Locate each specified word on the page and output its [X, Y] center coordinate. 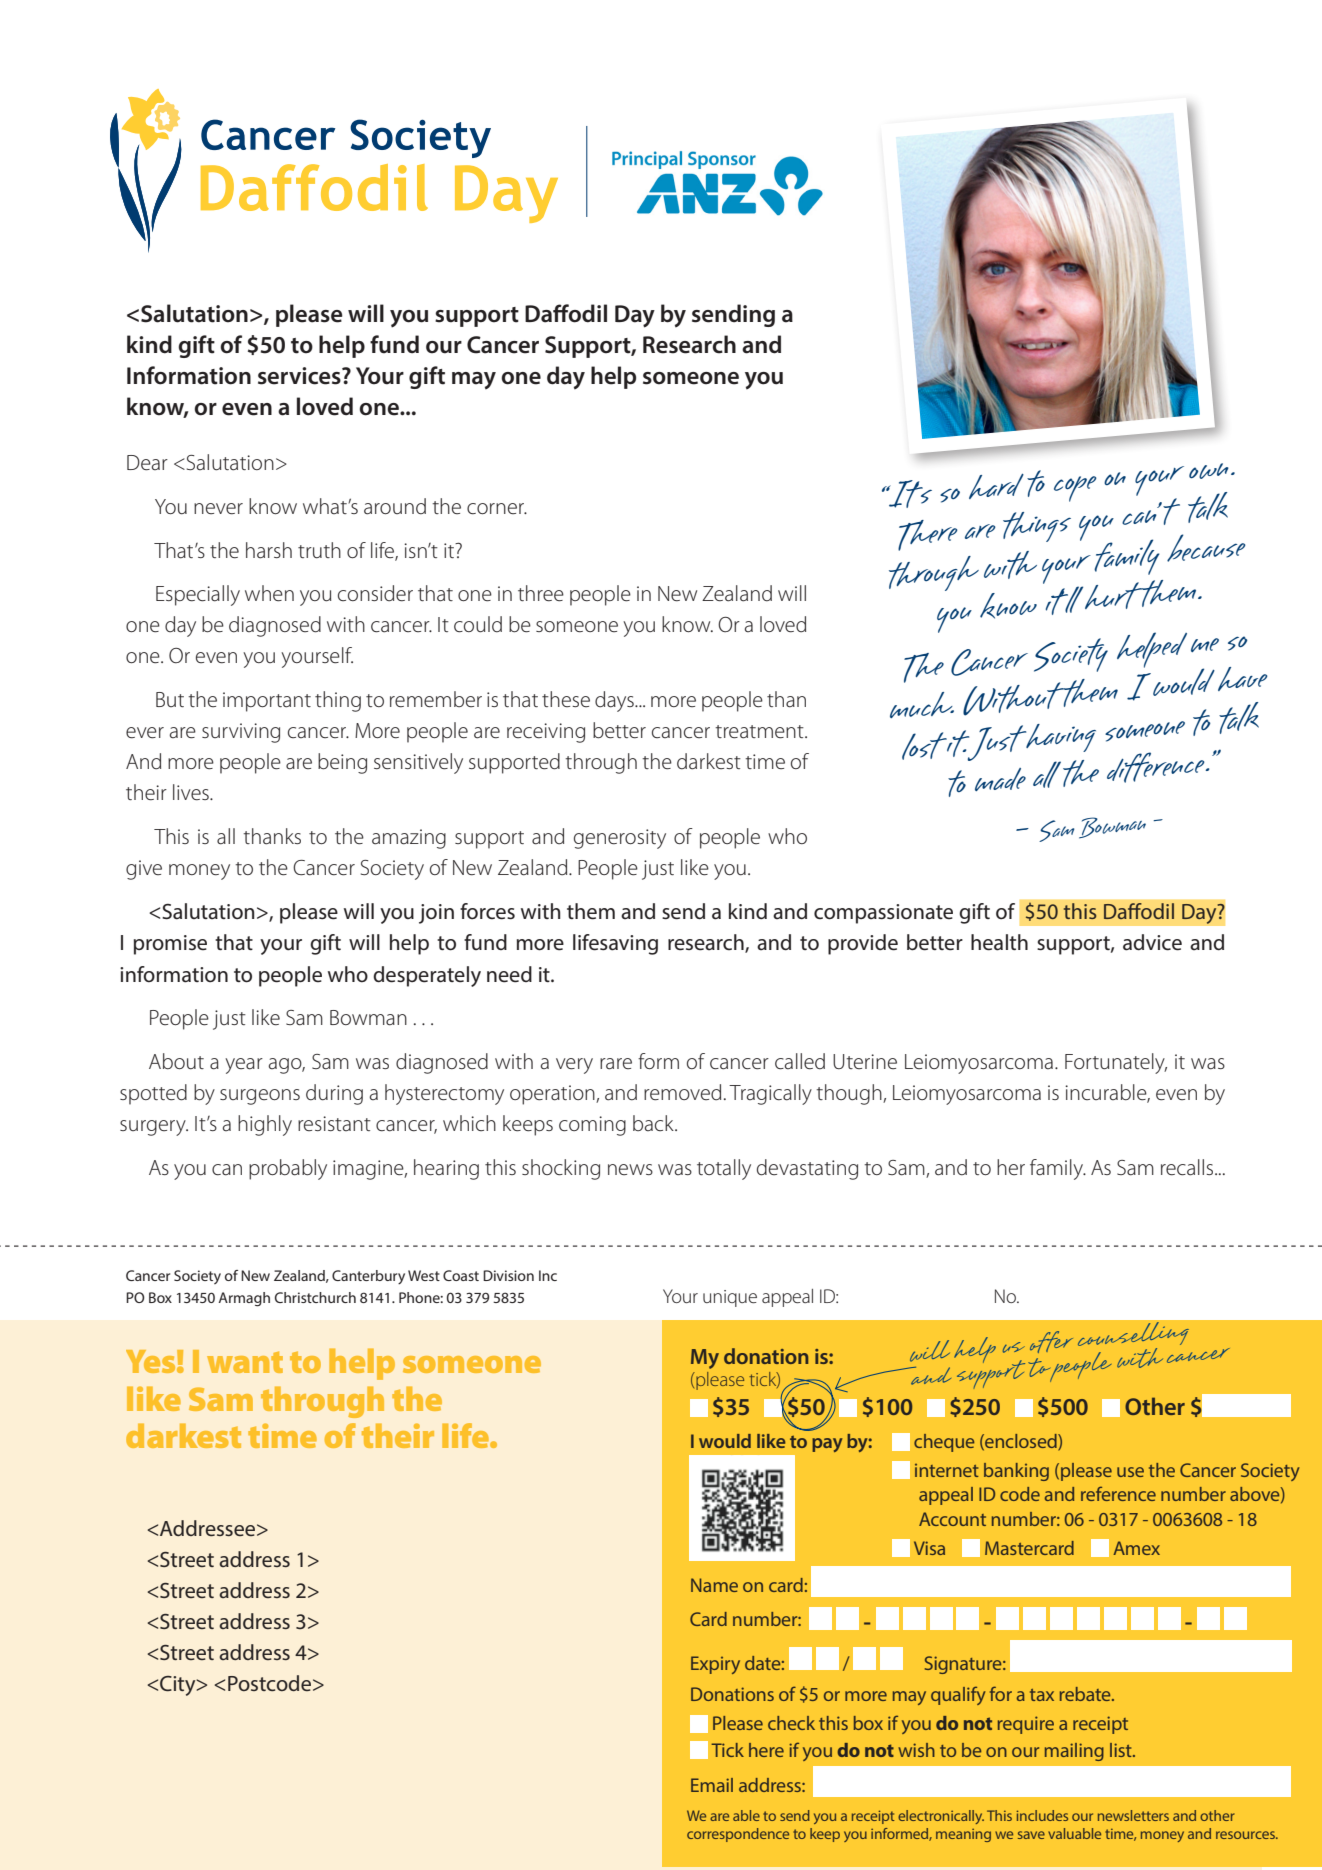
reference [1118, 1493]
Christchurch [315, 1297]
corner [497, 509]
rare [616, 1064]
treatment [760, 732]
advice [1152, 942]
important [267, 702]
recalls [1188, 1167]
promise [170, 945]
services [300, 376]
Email [712, 1785]
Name [714, 1585]
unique [730, 1298]
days [615, 701]
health [999, 942]
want [245, 1362]
